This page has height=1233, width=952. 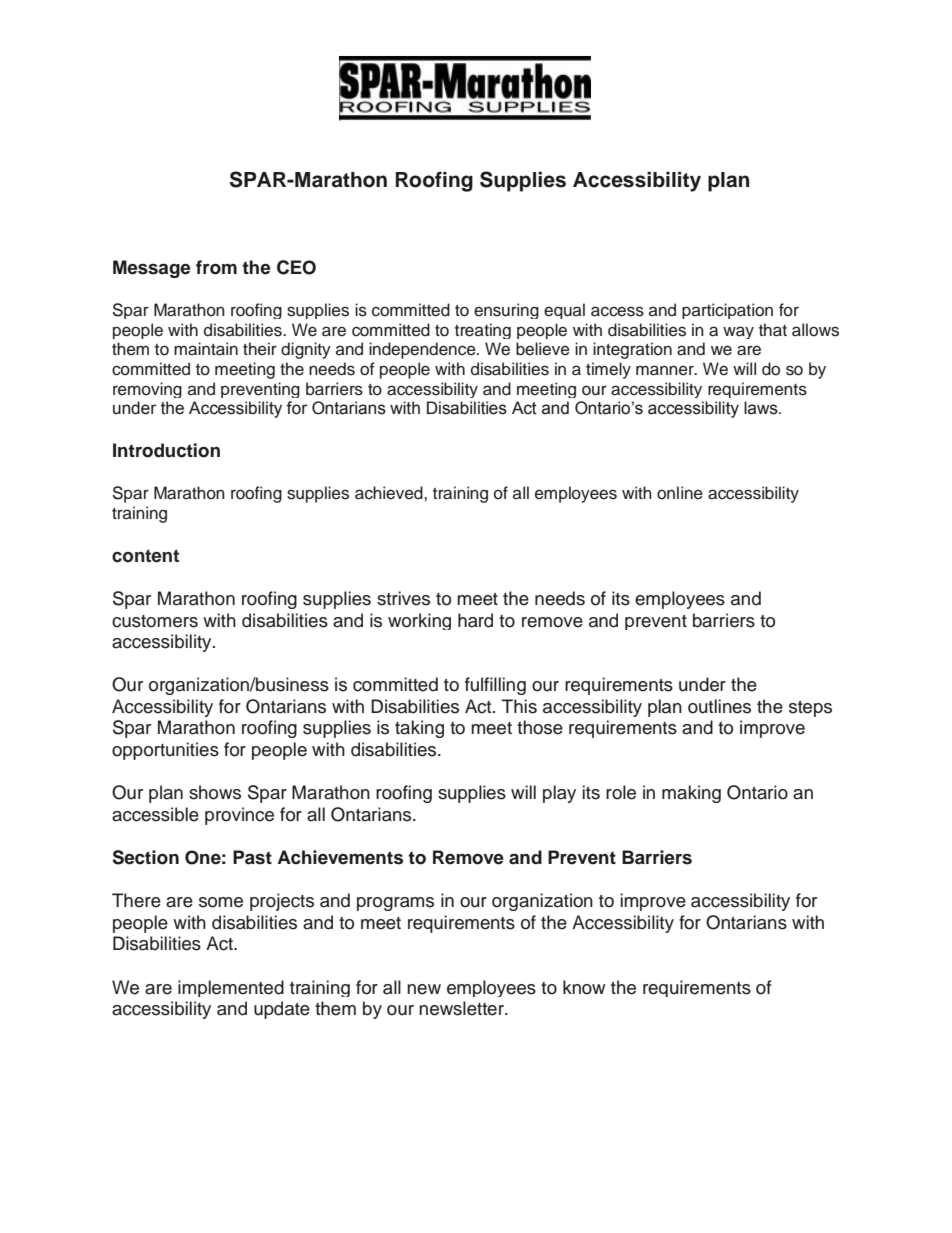 I want to click on customers, so click(x=155, y=621).
